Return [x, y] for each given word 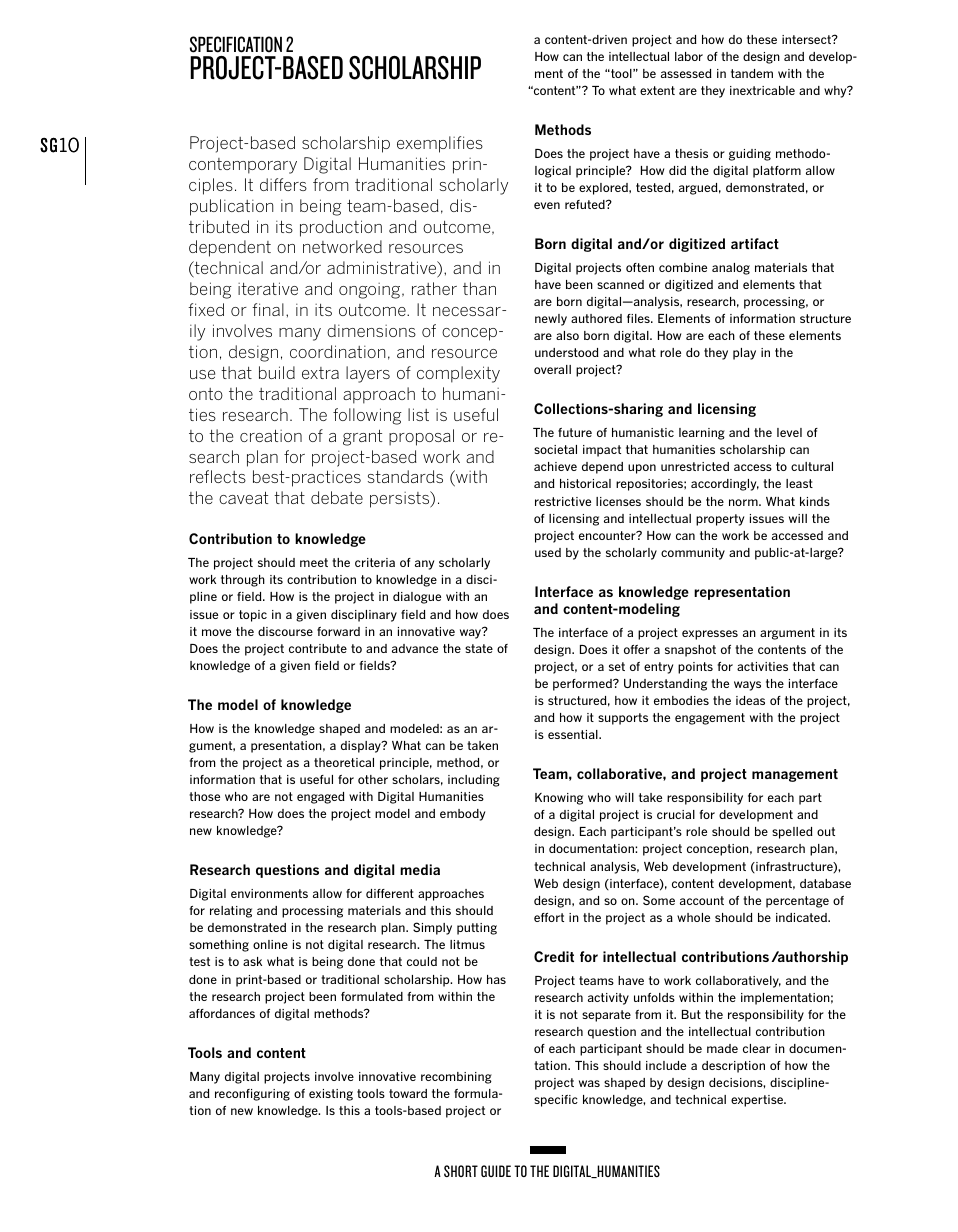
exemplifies [440, 144]
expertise [758, 1101]
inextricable [762, 90]
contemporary [243, 166]
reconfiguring [252, 1095]
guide [496, 1171]
